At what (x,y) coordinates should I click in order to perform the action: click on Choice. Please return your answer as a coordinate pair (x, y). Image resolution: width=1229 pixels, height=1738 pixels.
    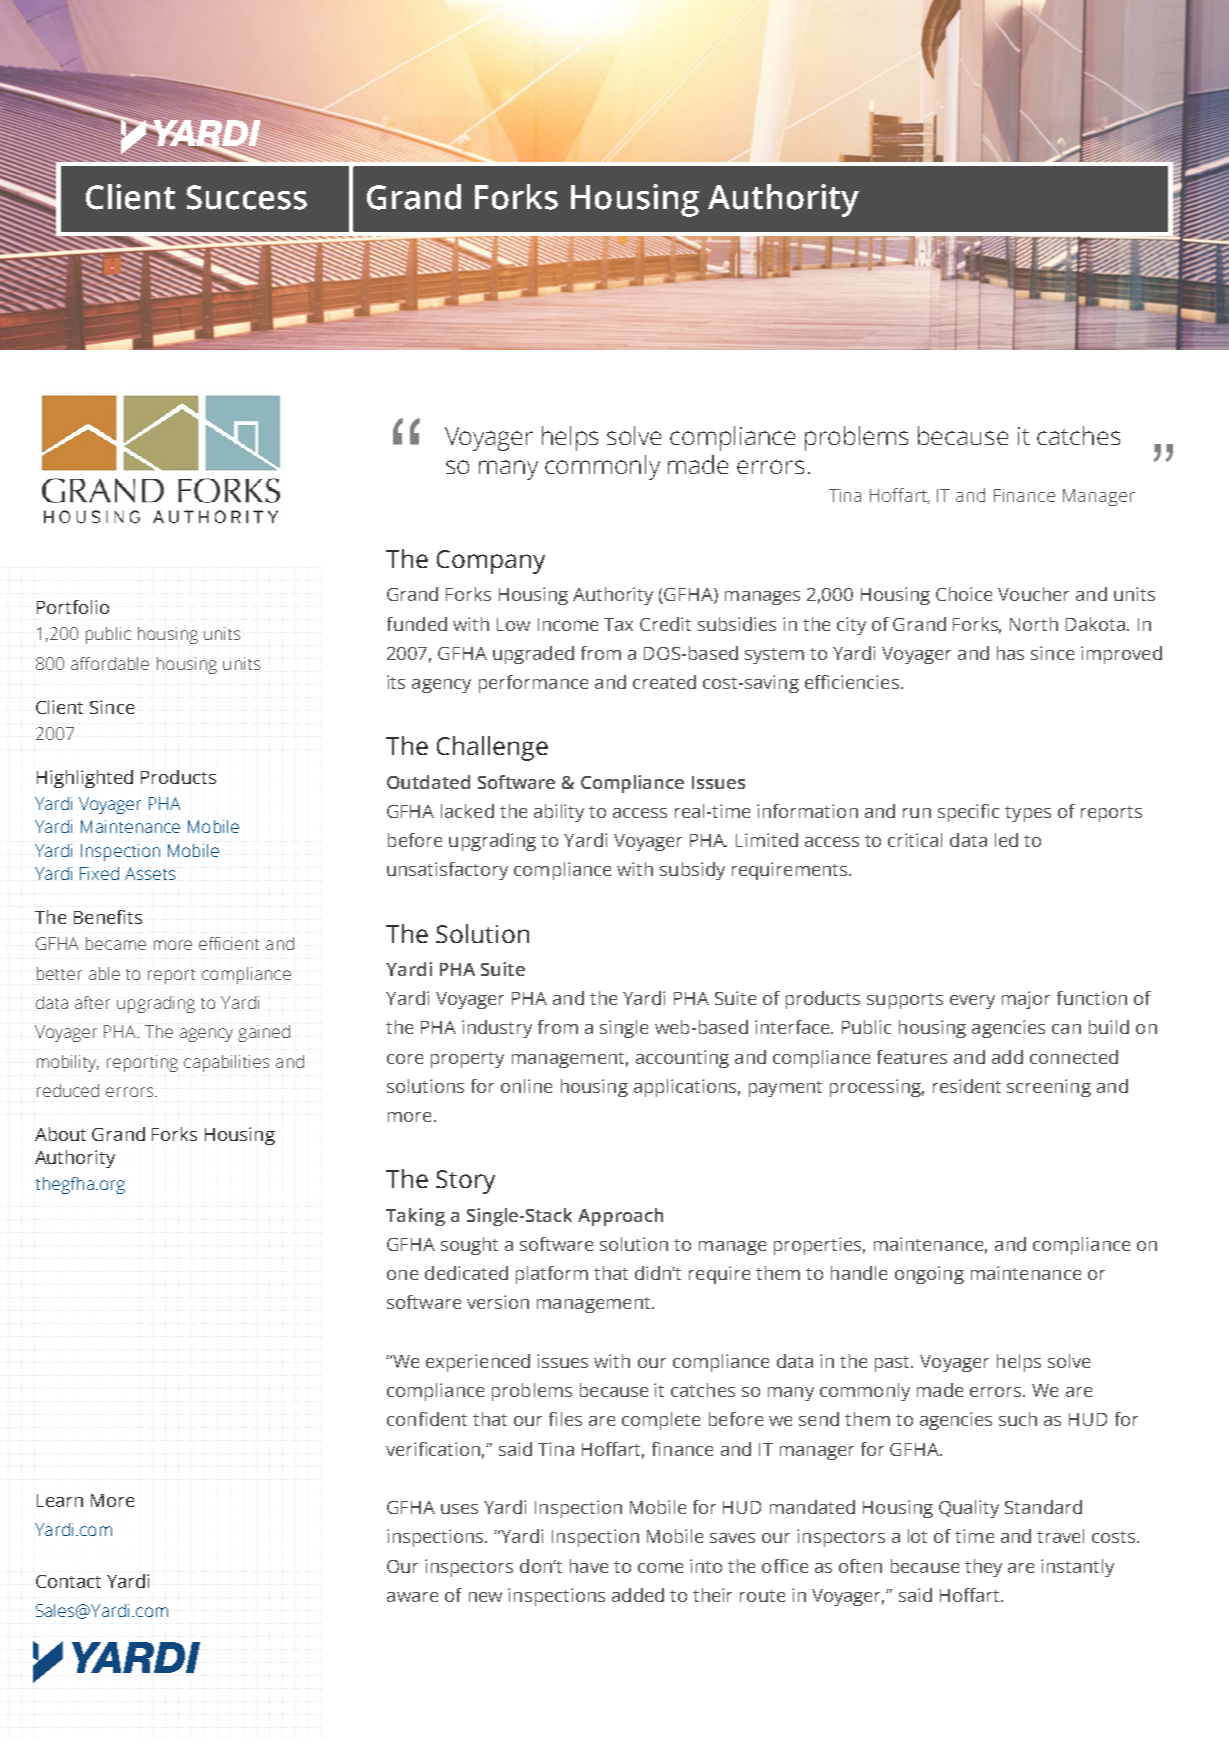
    Looking at the image, I should click on (964, 594).
